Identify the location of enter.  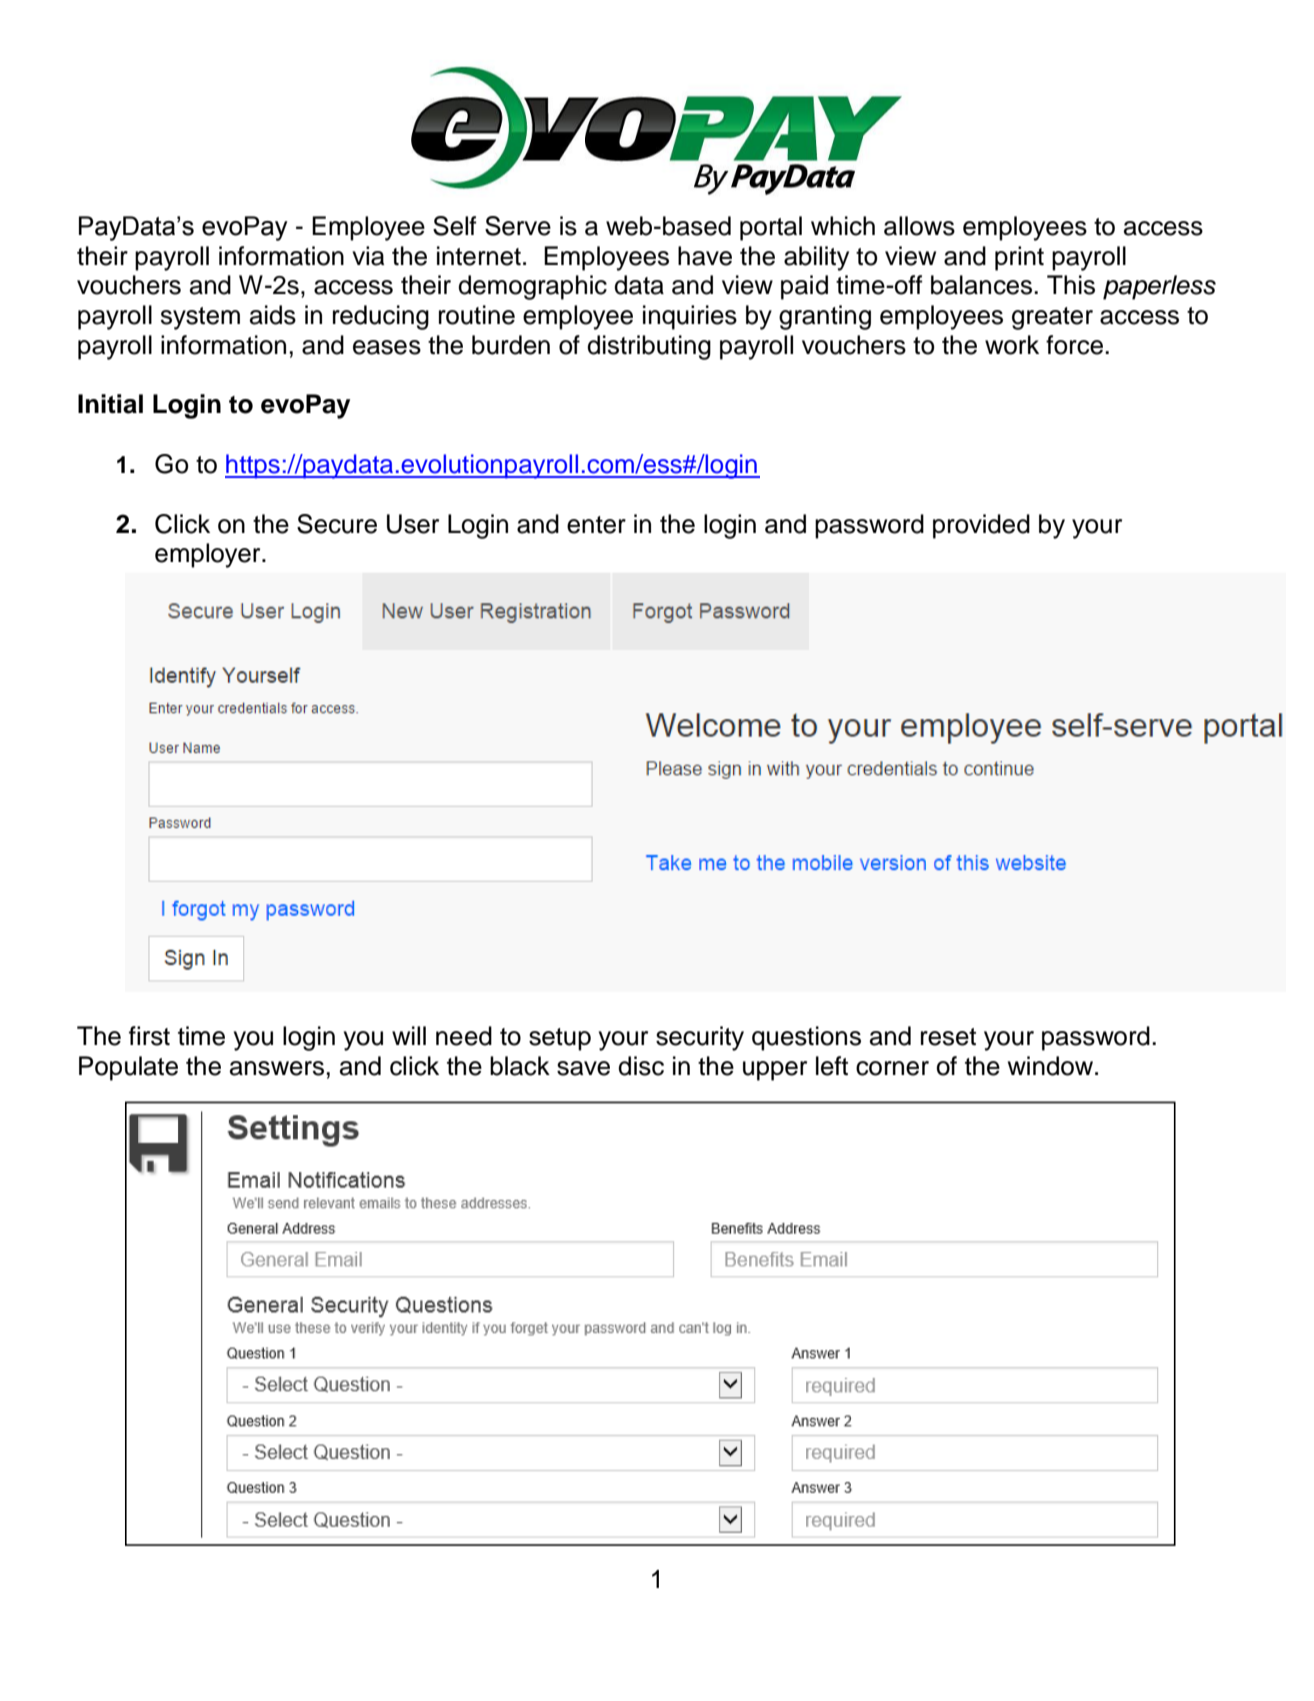
(596, 525).
